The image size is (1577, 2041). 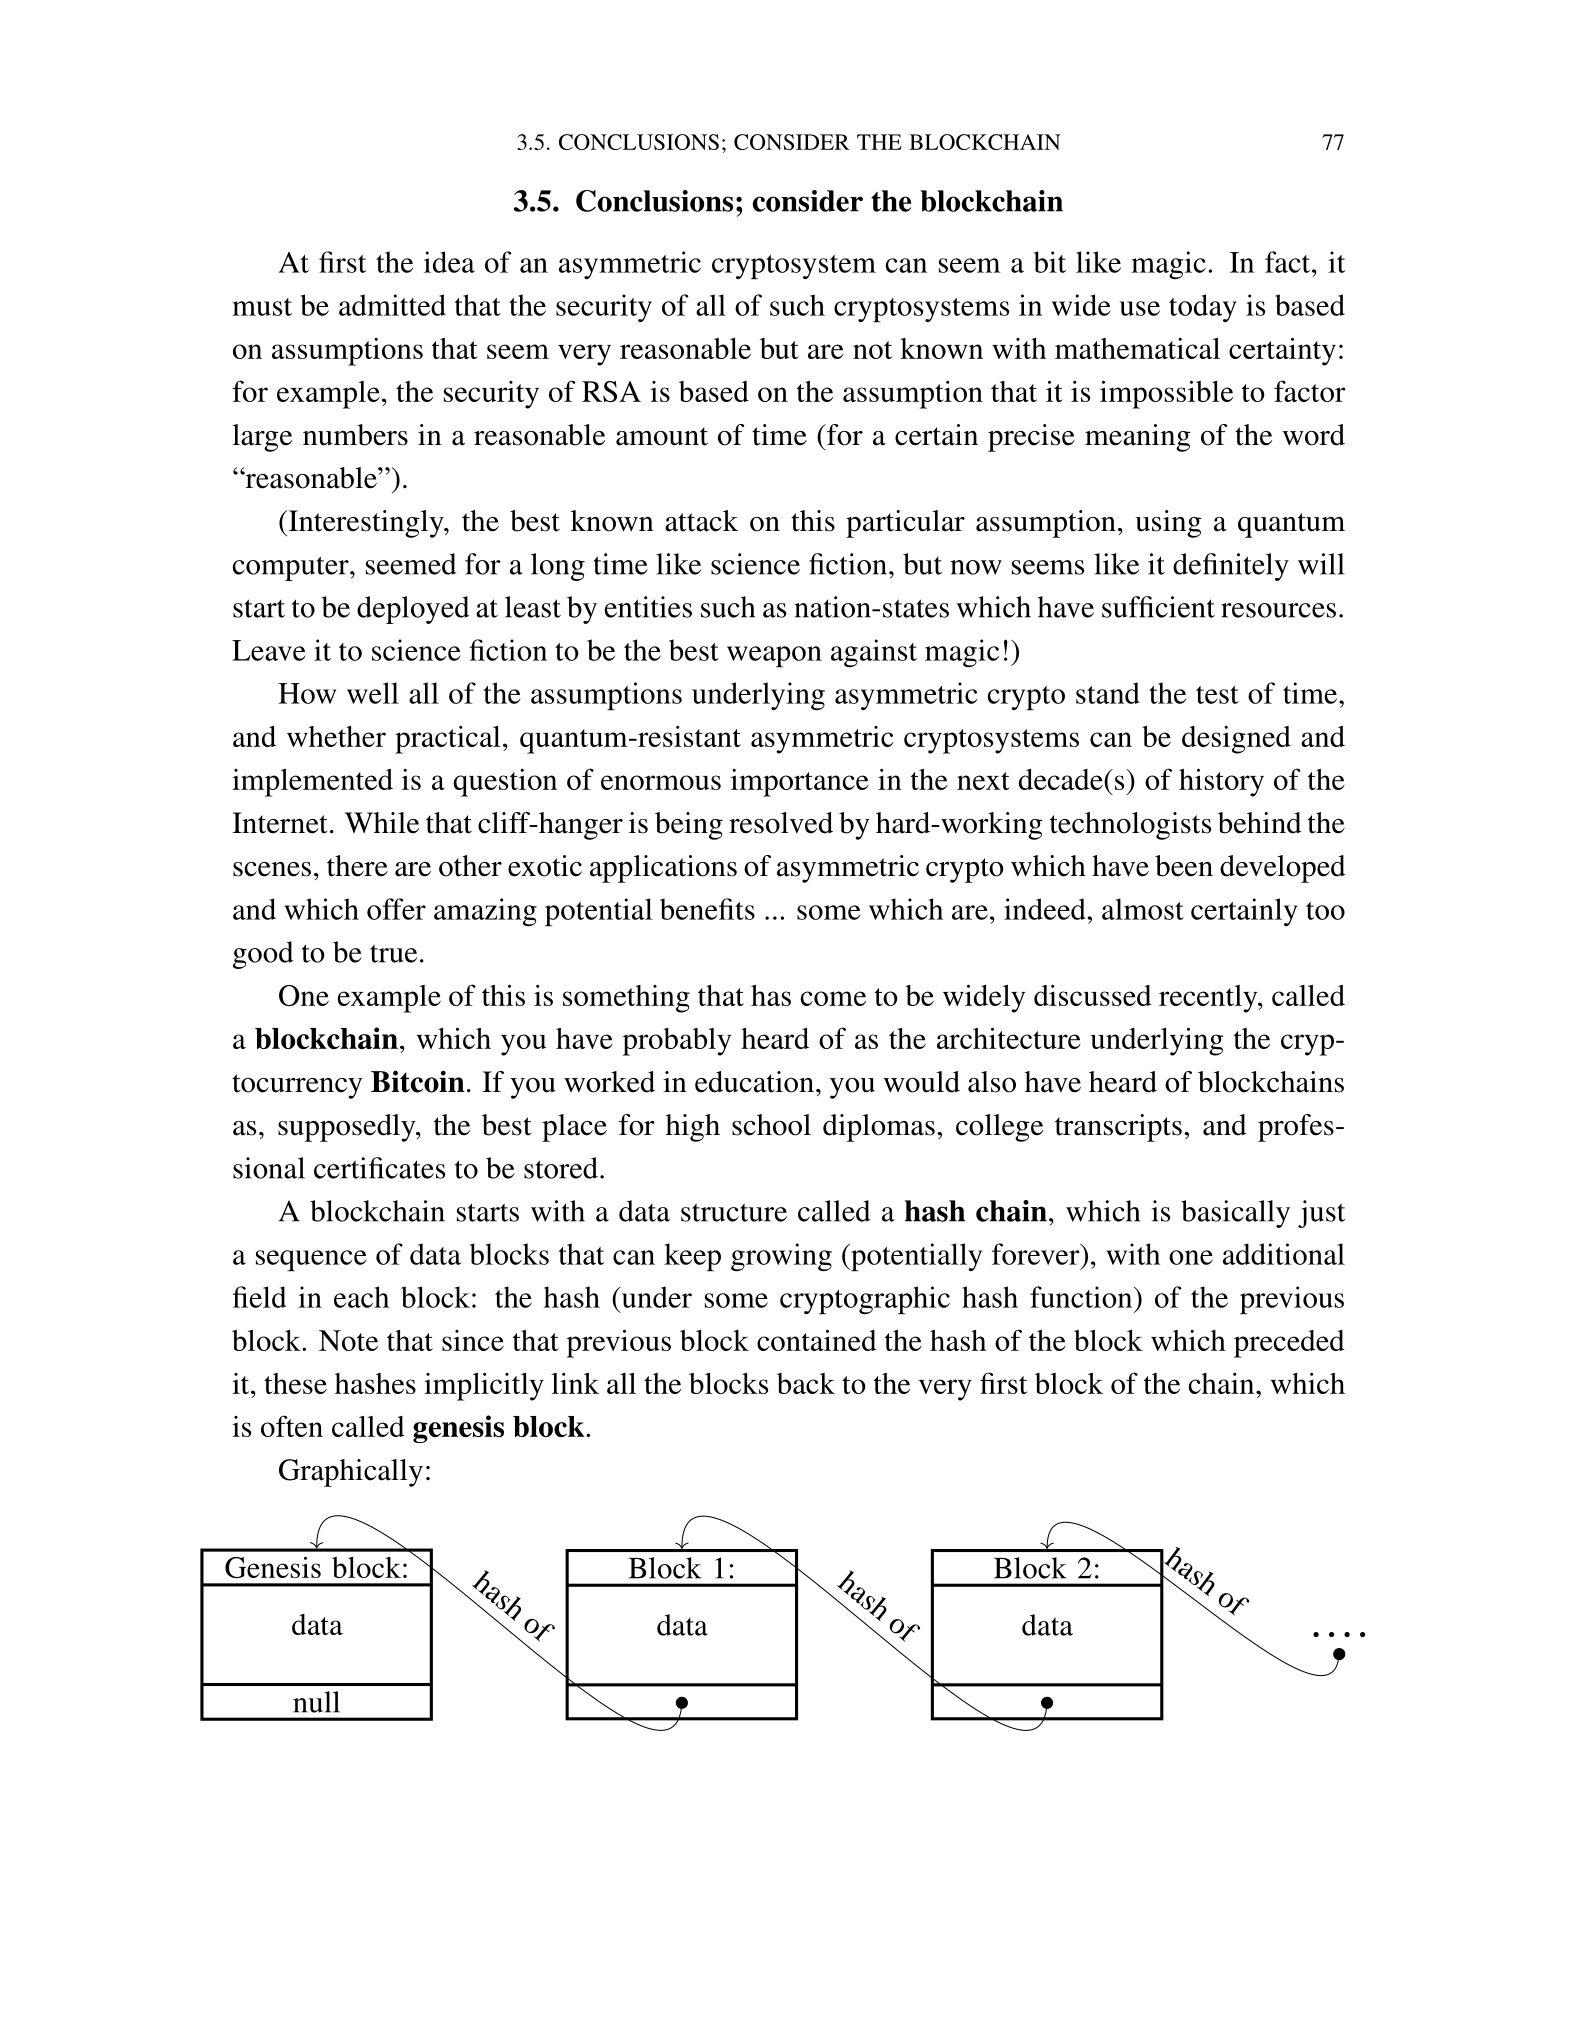 What do you see at coordinates (1203, 308) in the document?
I see `today` at bounding box center [1203, 308].
